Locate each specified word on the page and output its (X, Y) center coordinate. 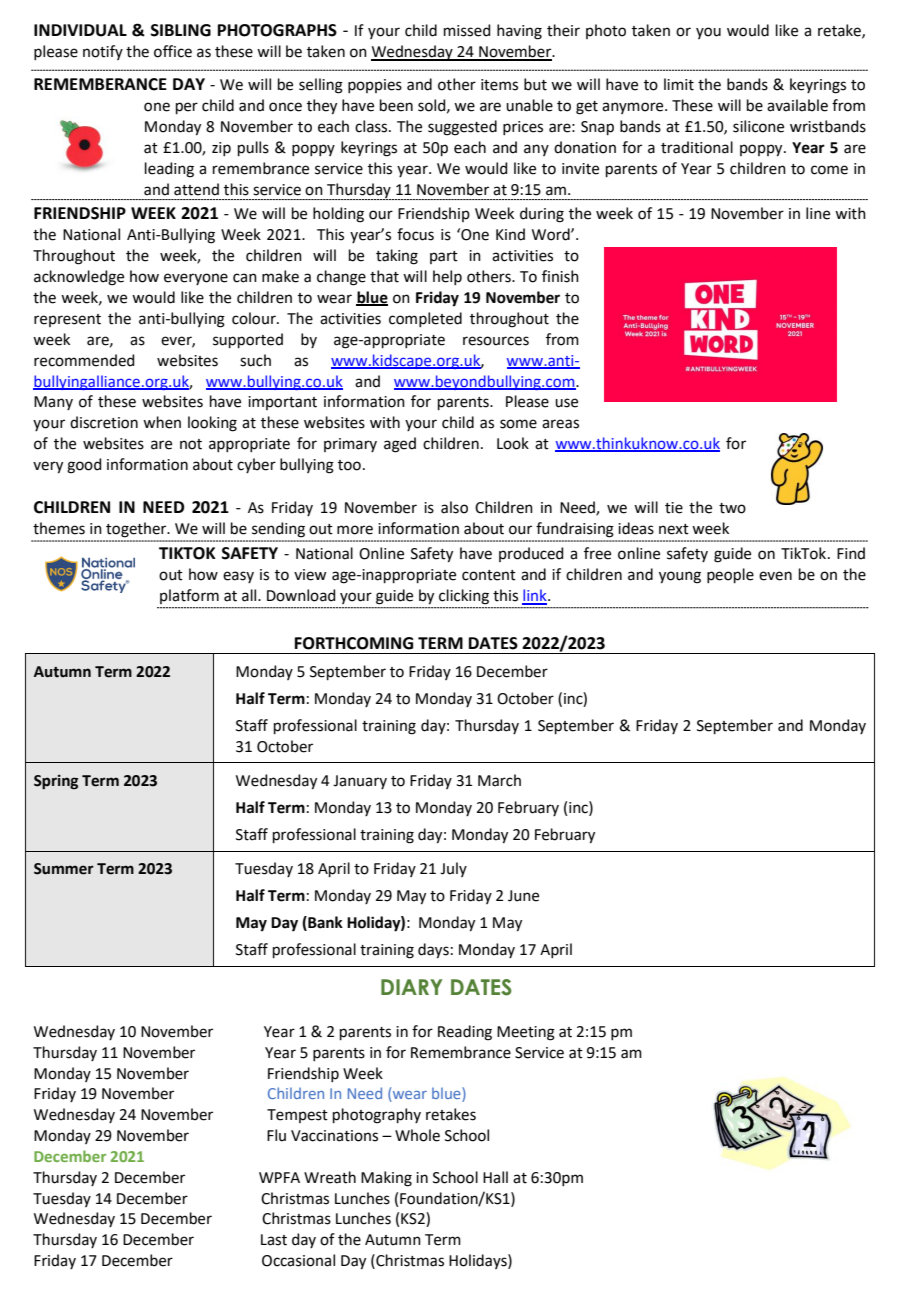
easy (238, 577)
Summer (64, 869)
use (566, 403)
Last (274, 1240)
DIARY (411, 987)
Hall (495, 1177)
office (173, 51)
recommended (84, 360)
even (775, 576)
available (797, 105)
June (523, 896)
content (489, 575)
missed (467, 30)
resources (496, 341)
